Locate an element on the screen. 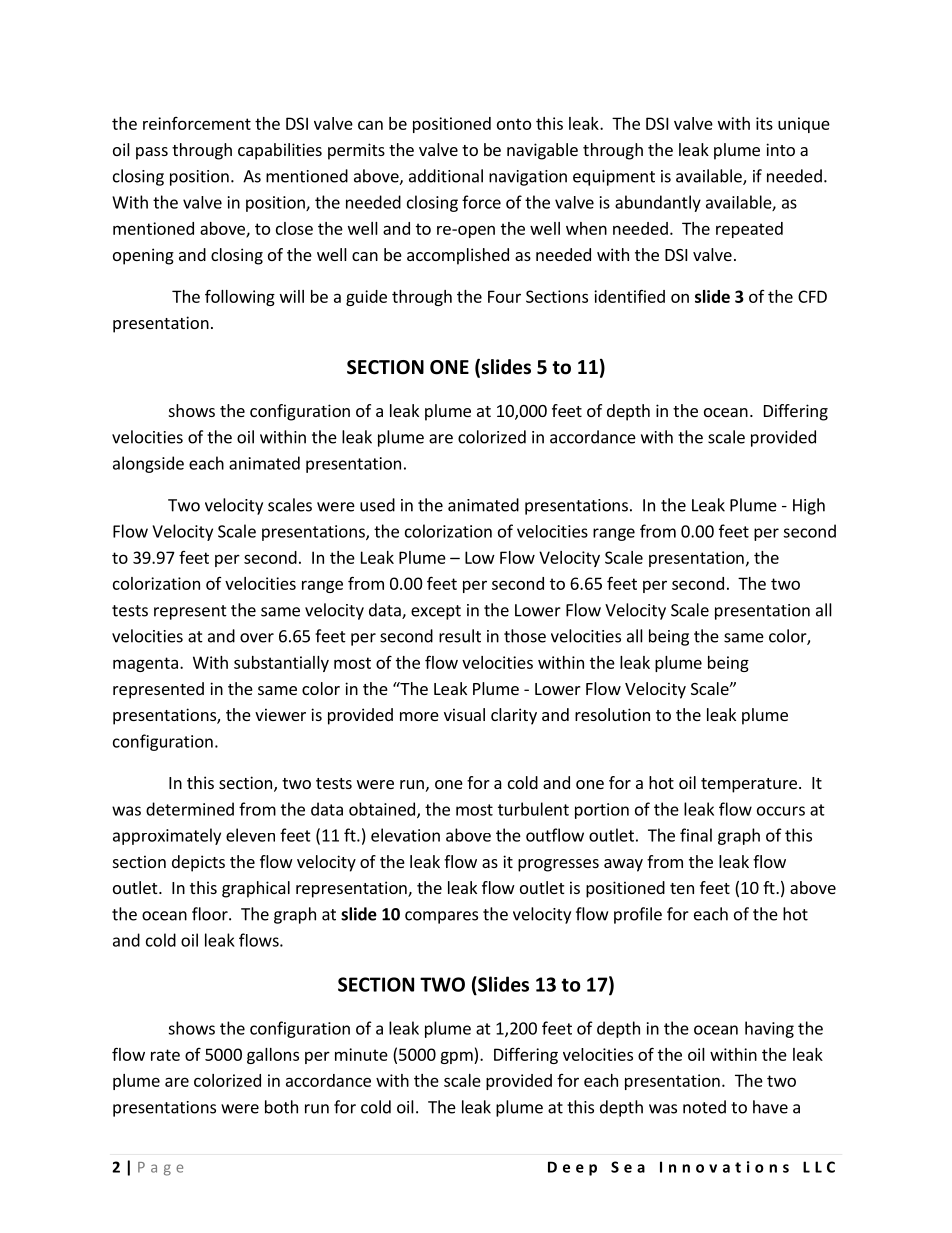  gallons is located at coordinates (273, 1056).
